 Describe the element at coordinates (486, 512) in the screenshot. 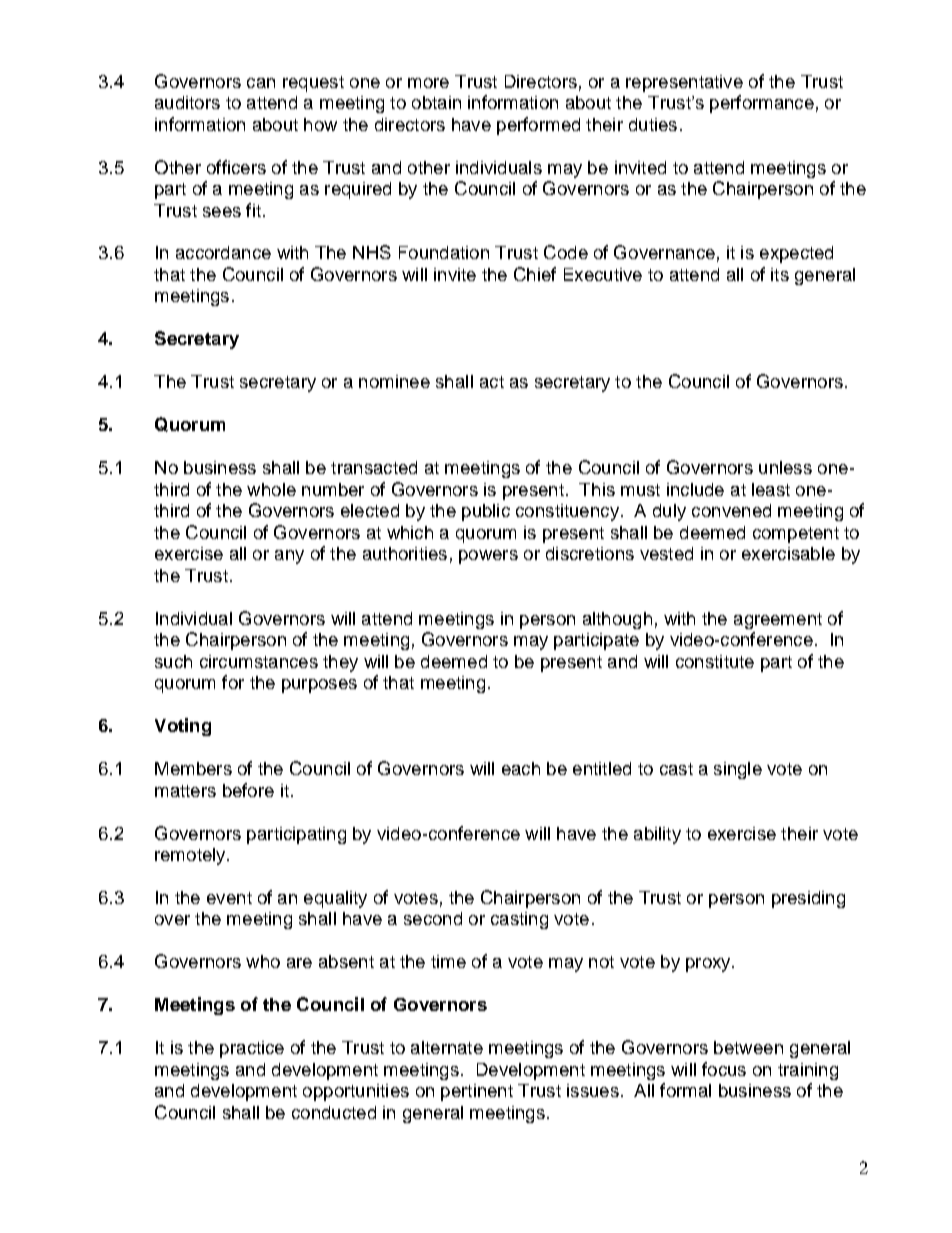

I see `public` at that location.
